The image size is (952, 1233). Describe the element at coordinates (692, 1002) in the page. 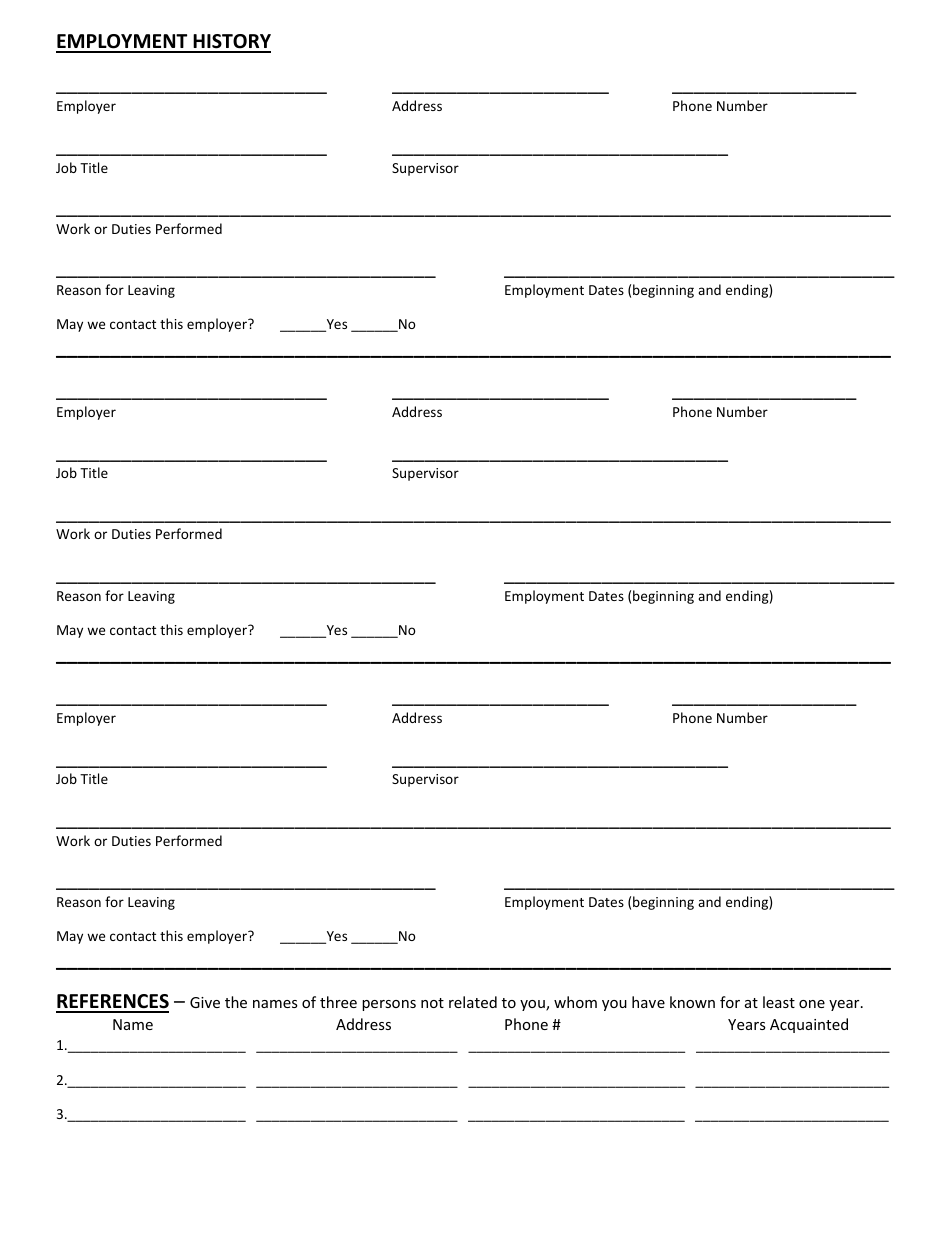

I see `known` at that location.
